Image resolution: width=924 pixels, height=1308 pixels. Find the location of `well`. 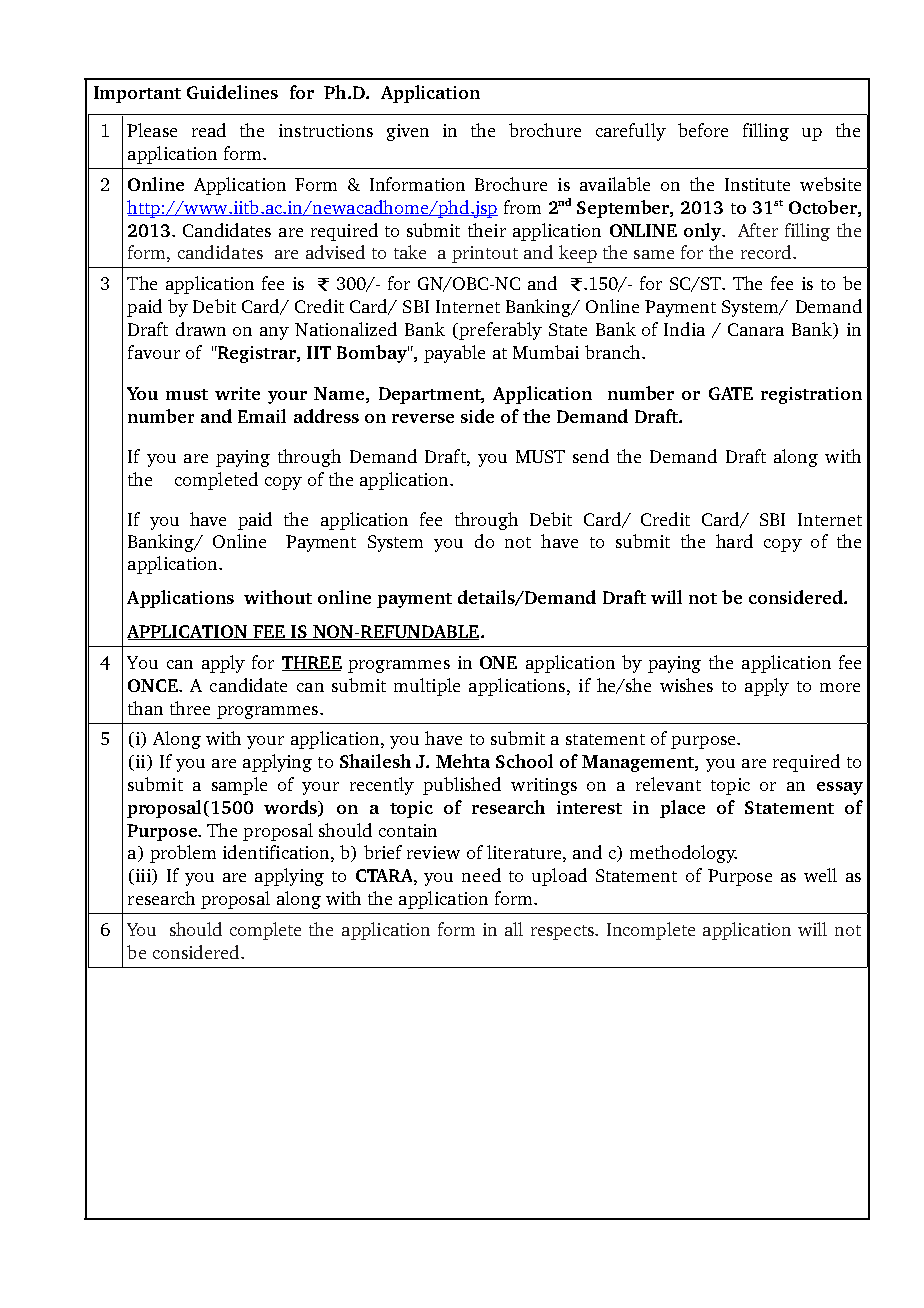

well is located at coordinates (820, 875).
